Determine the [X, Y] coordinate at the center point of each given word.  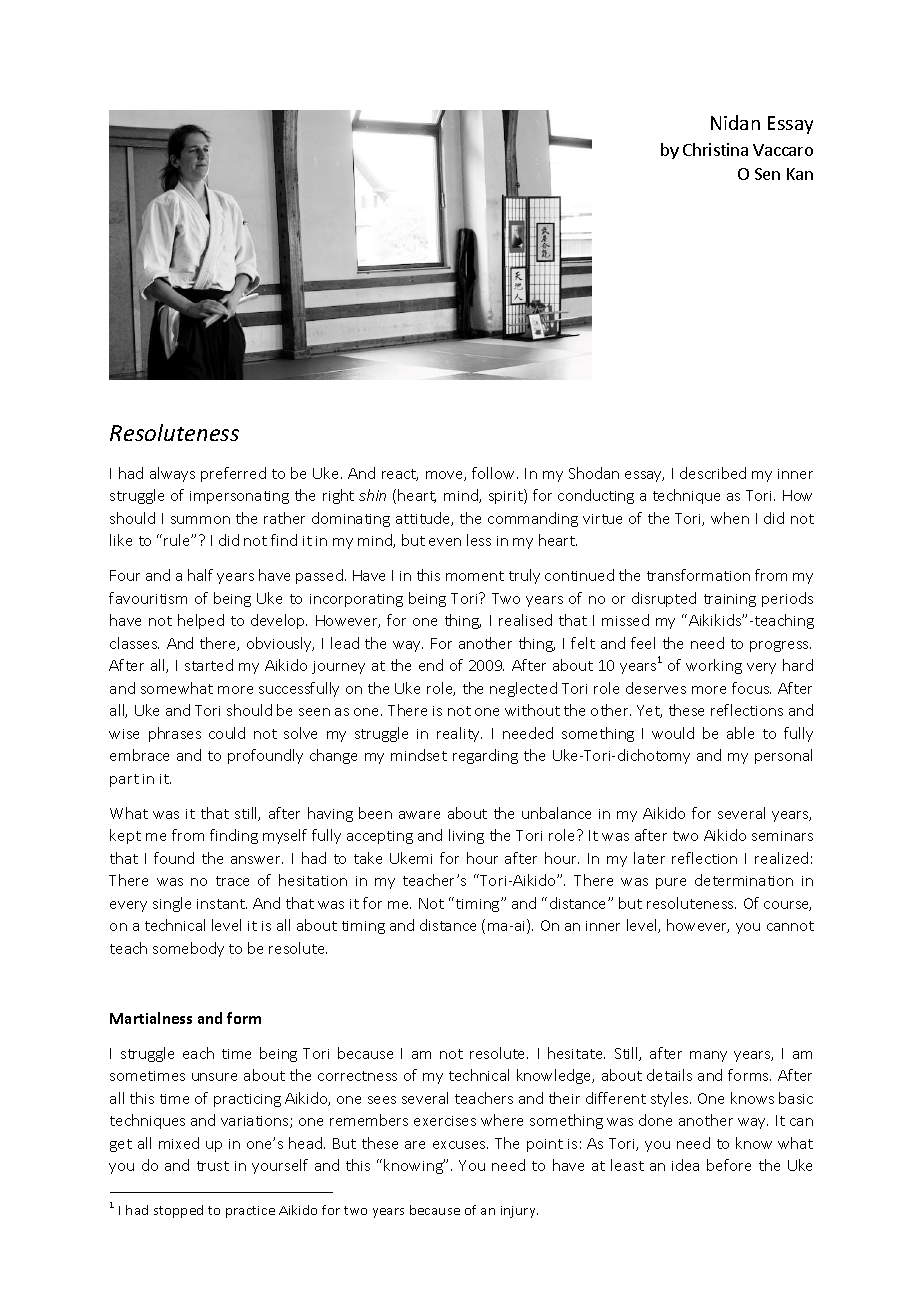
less [479, 540]
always [172, 474]
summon [200, 520]
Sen [767, 174]
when [730, 518]
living [466, 836]
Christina [715, 149]
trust [213, 1166]
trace [232, 881]
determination [744, 880]
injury [519, 1212]
